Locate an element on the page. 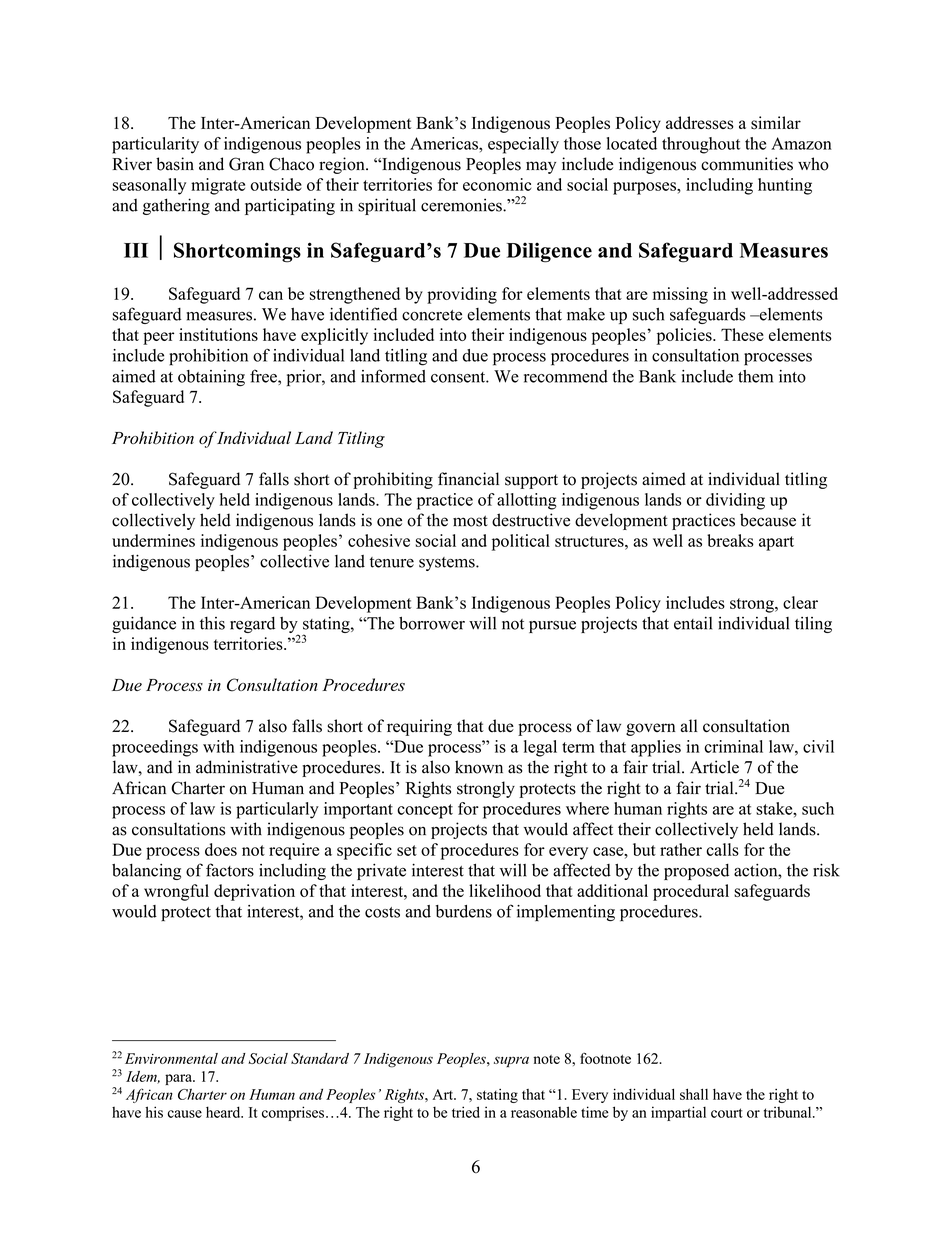 This document has width=952, height=1233. known is located at coordinates (479, 767).
